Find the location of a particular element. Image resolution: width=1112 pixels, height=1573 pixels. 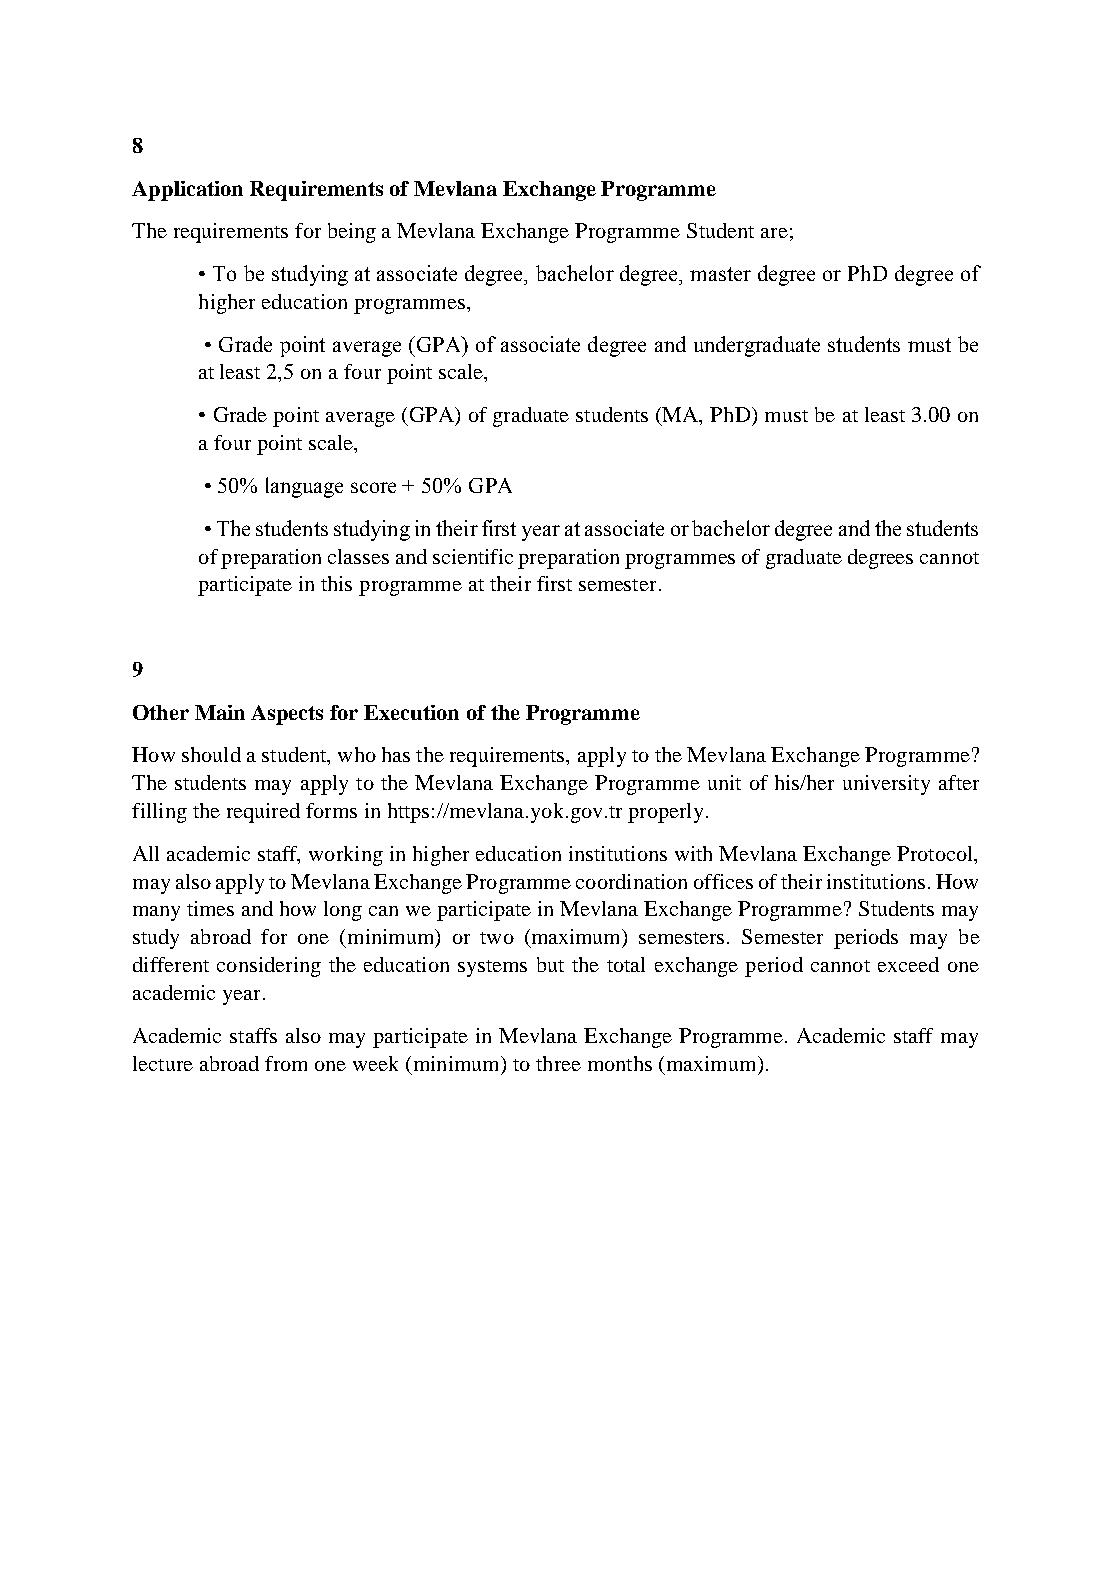

are is located at coordinates (774, 233).
